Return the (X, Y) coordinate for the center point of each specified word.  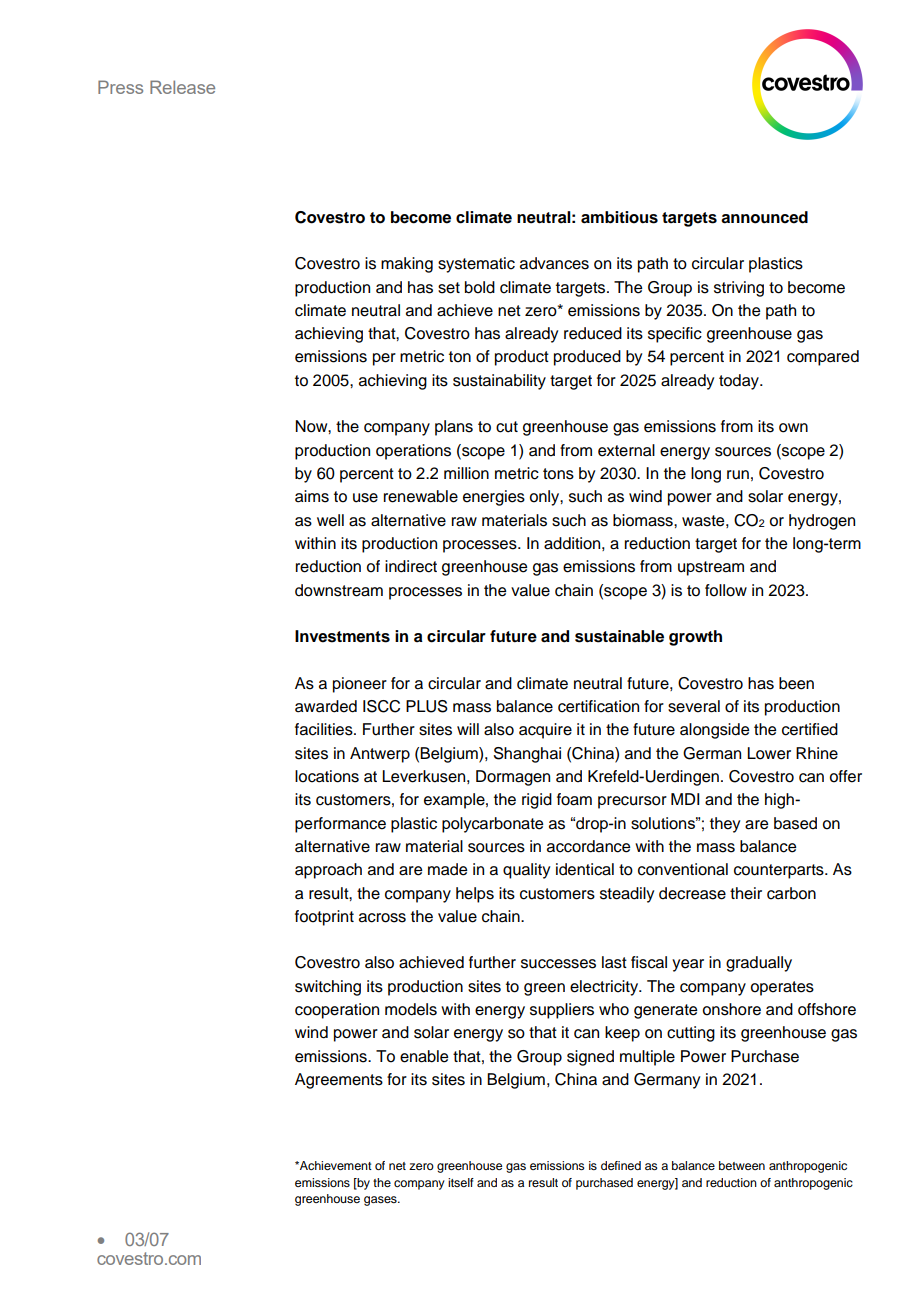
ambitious (619, 217)
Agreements (339, 1081)
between (742, 1165)
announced (764, 217)
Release (182, 87)
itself (461, 1182)
